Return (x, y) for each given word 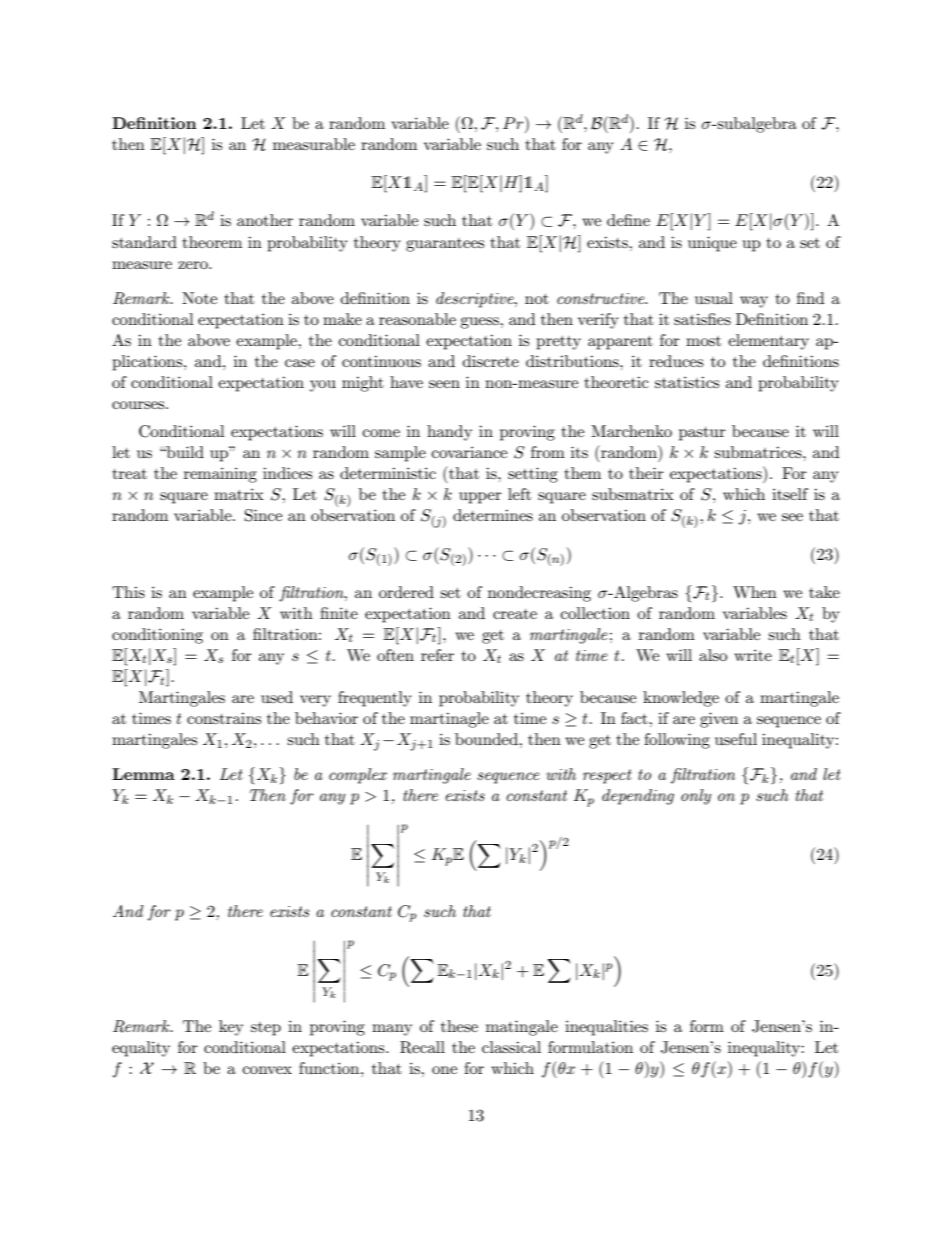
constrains (224, 718)
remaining (220, 475)
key (231, 1028)
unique (712, 244)
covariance (469, 452)
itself (790, 494)
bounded (487, 739)
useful (736, 739)
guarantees (445, 245)
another (265, 220)
